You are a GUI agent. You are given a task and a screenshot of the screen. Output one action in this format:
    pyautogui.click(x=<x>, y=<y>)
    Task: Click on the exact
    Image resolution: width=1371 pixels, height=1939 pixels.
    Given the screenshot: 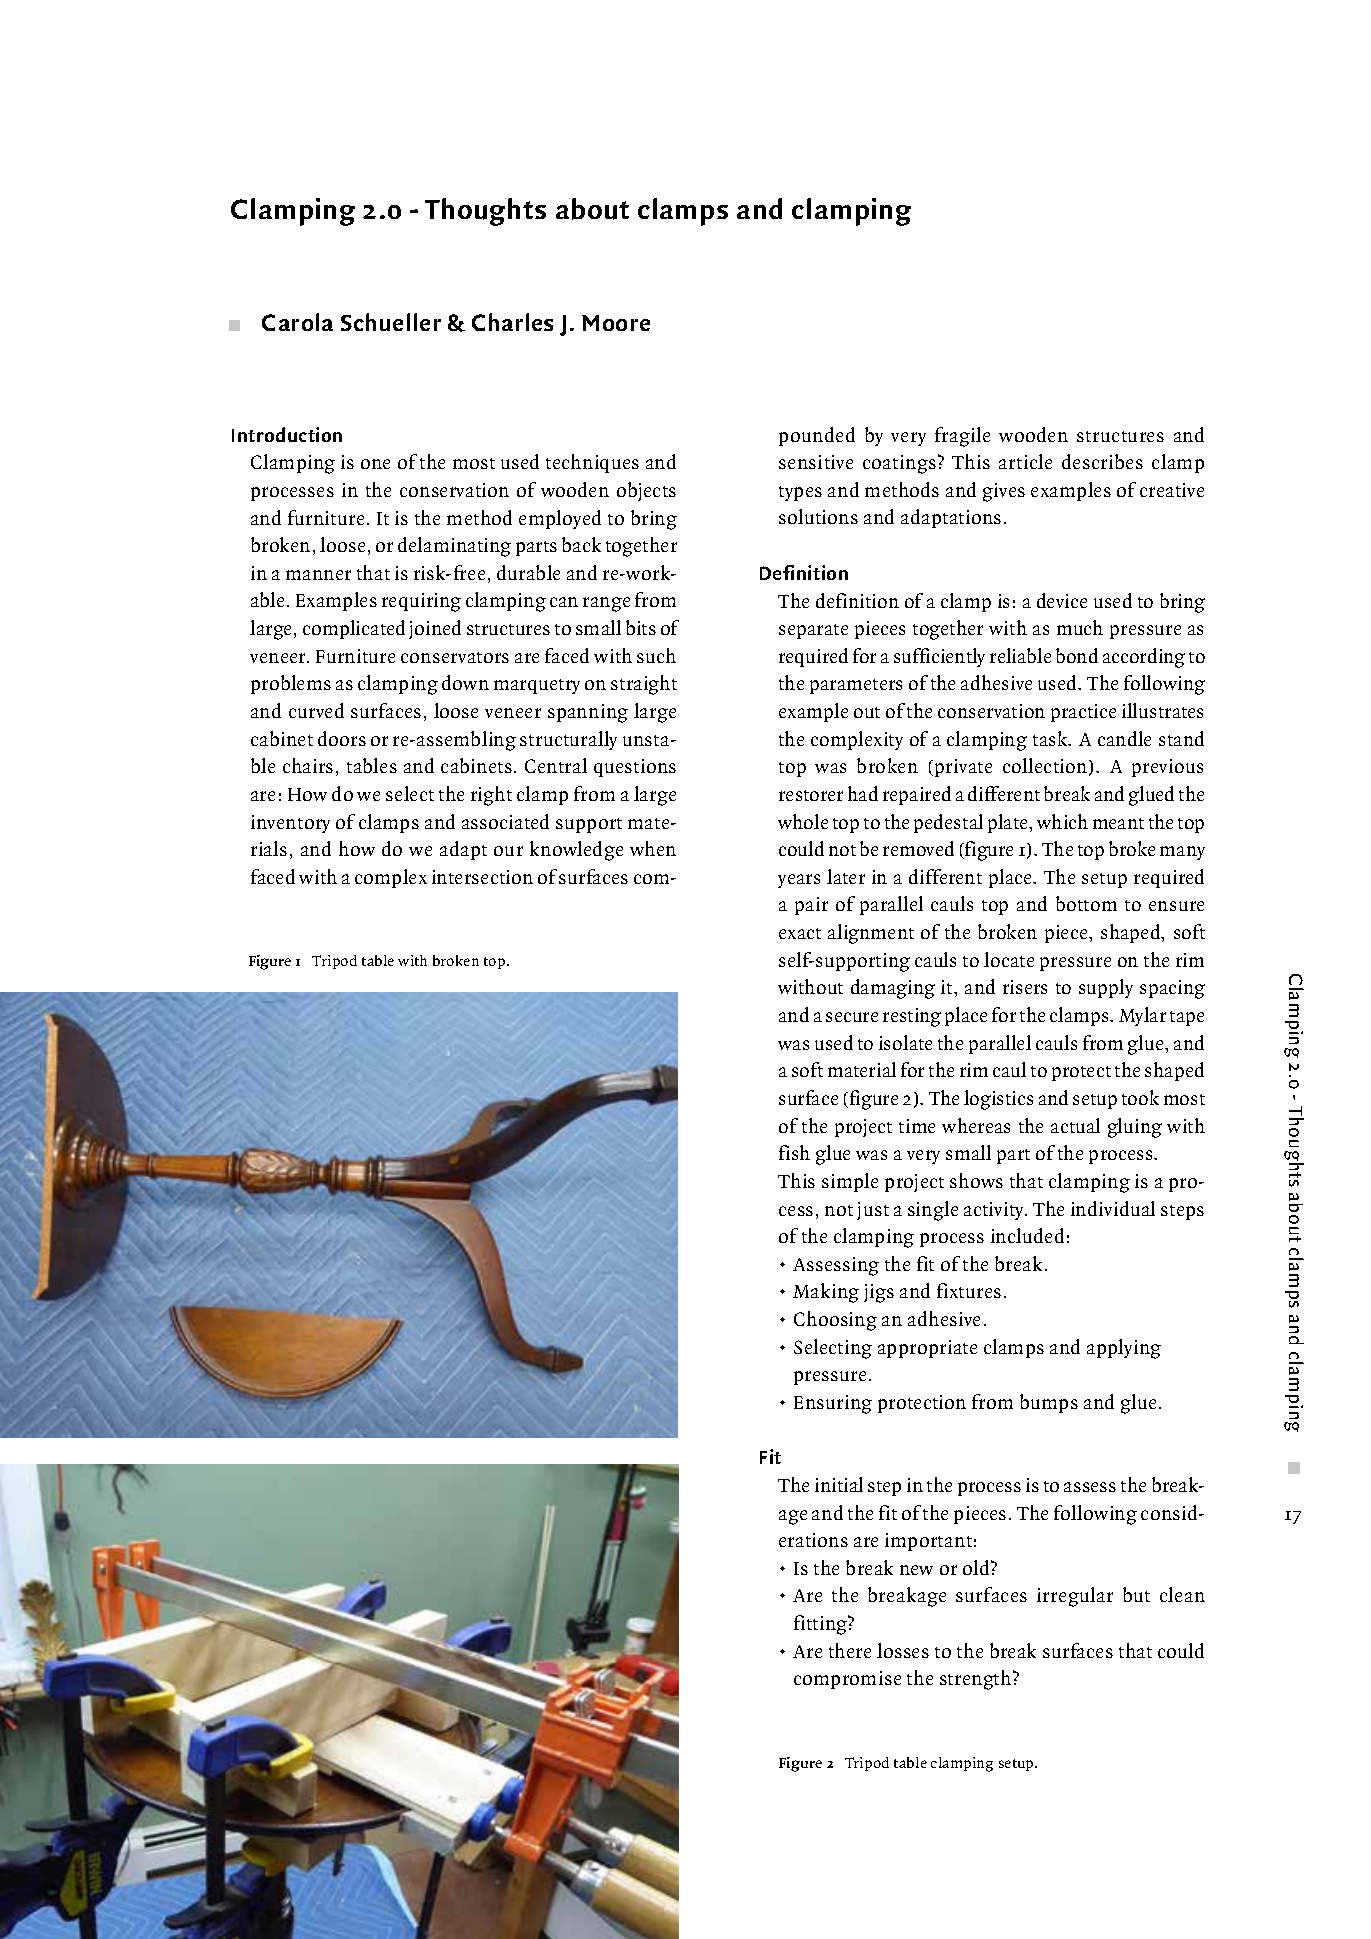 What is the action you would take?
    pyautogui.click(x=800, y=933)
